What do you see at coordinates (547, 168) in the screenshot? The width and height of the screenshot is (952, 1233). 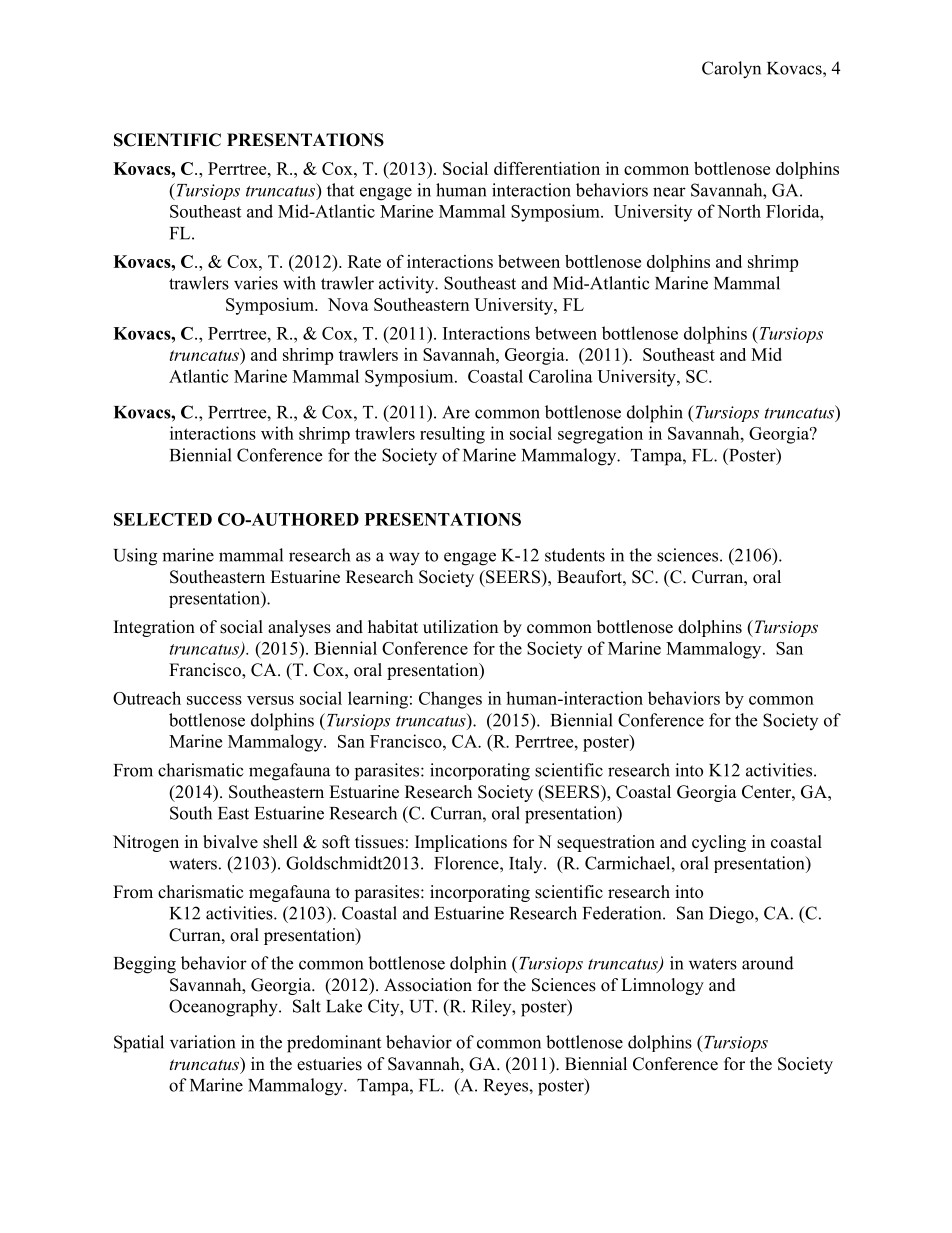 I see `differentiation` at bounding box center [547, 168].
